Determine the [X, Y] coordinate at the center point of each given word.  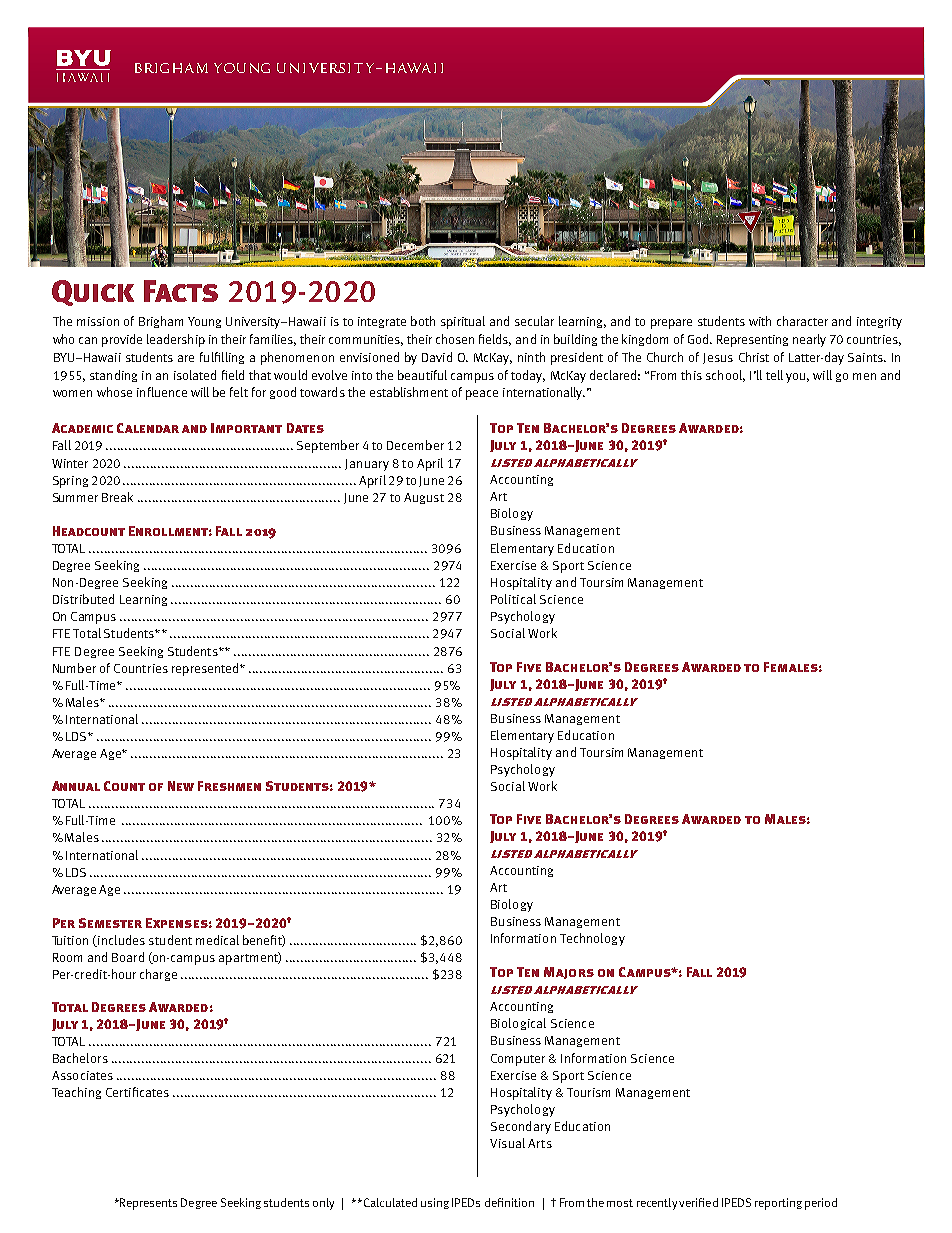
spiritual [463, 322]
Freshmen [229, 786]
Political [513, 599]
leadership [176, 340]
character [802, 321]
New [181, 786]
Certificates [137, 1092]
